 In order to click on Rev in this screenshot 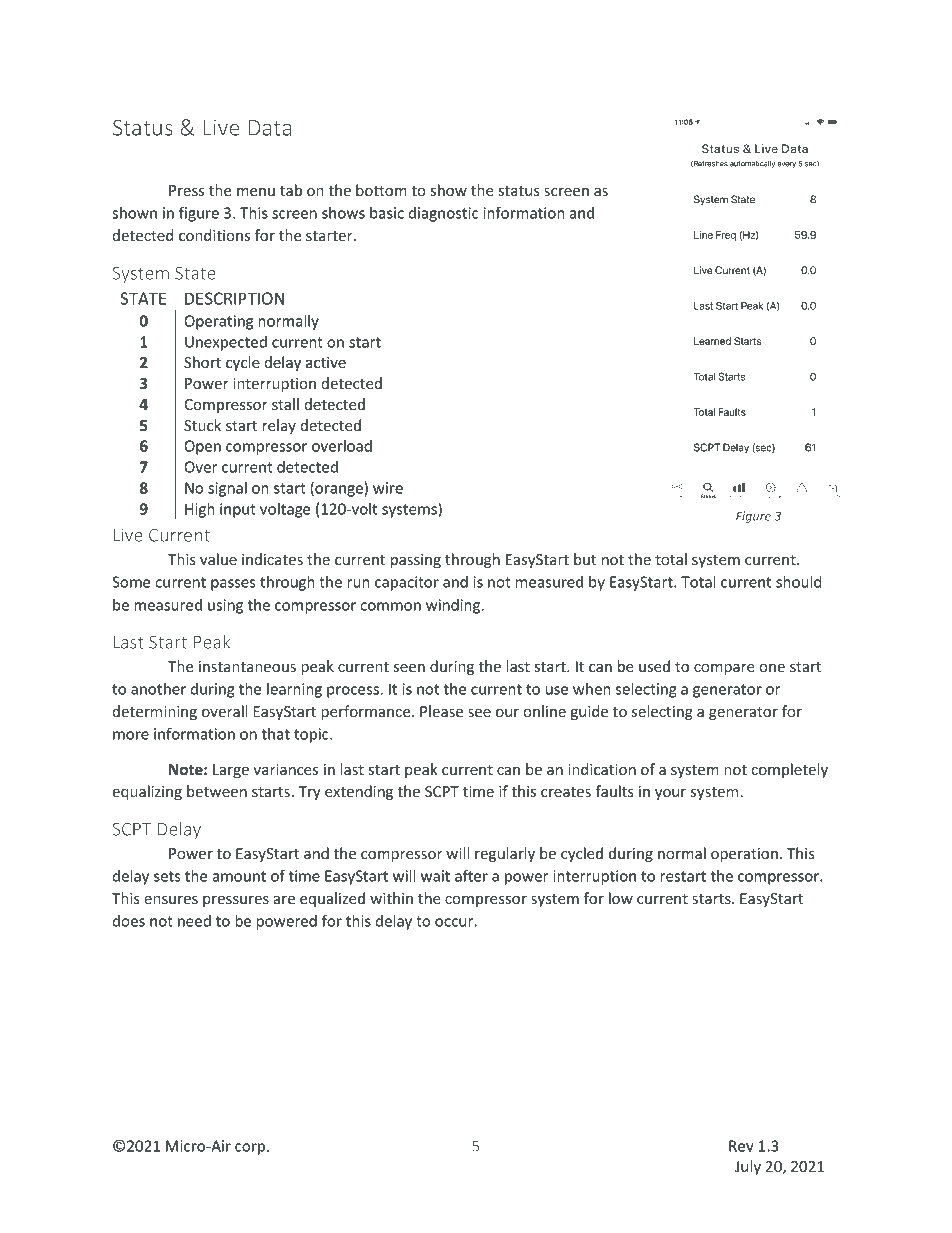, I will do `click(741, 1146)`.
